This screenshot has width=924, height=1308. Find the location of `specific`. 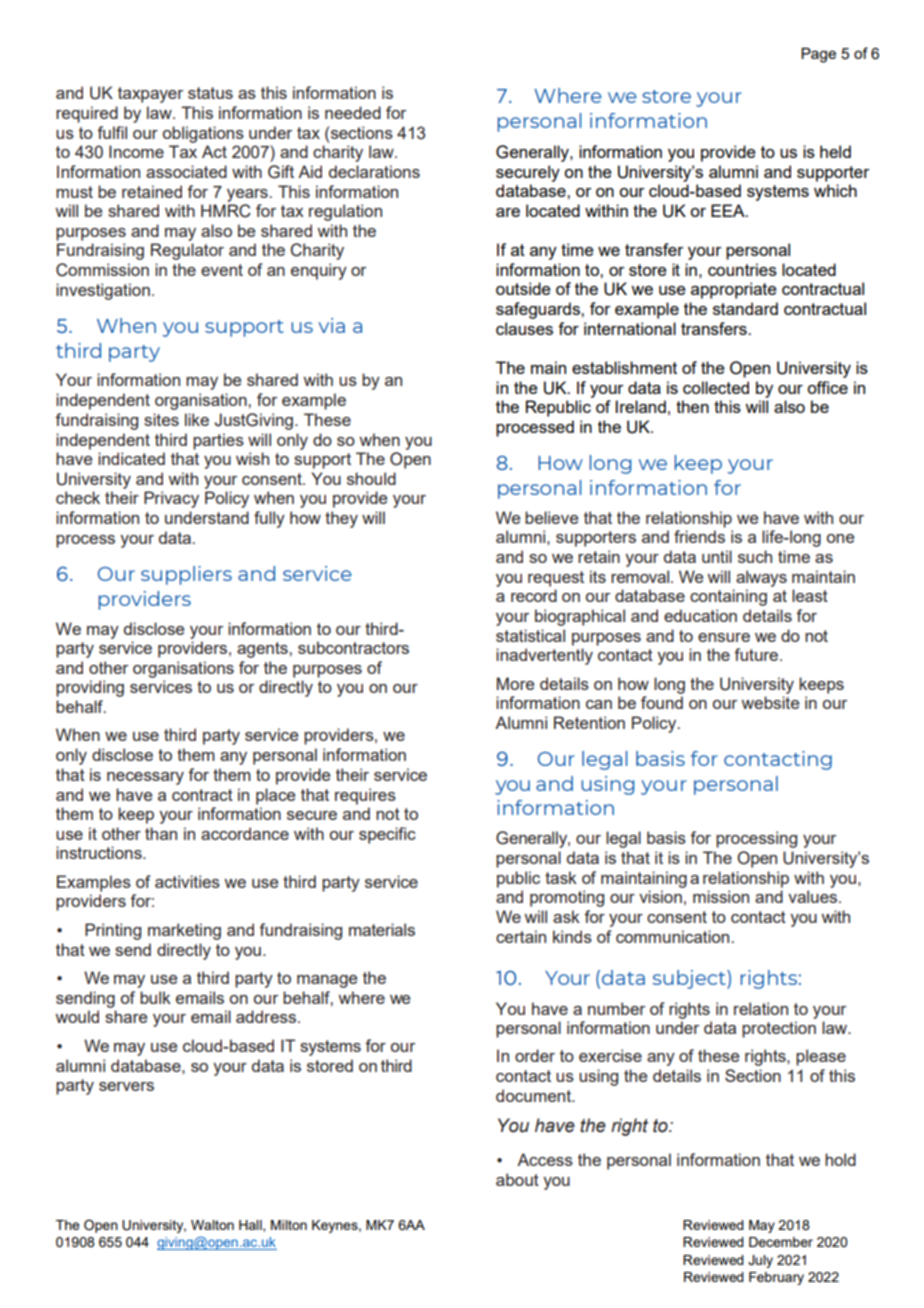

specific is located at coordinates (387, 835).
